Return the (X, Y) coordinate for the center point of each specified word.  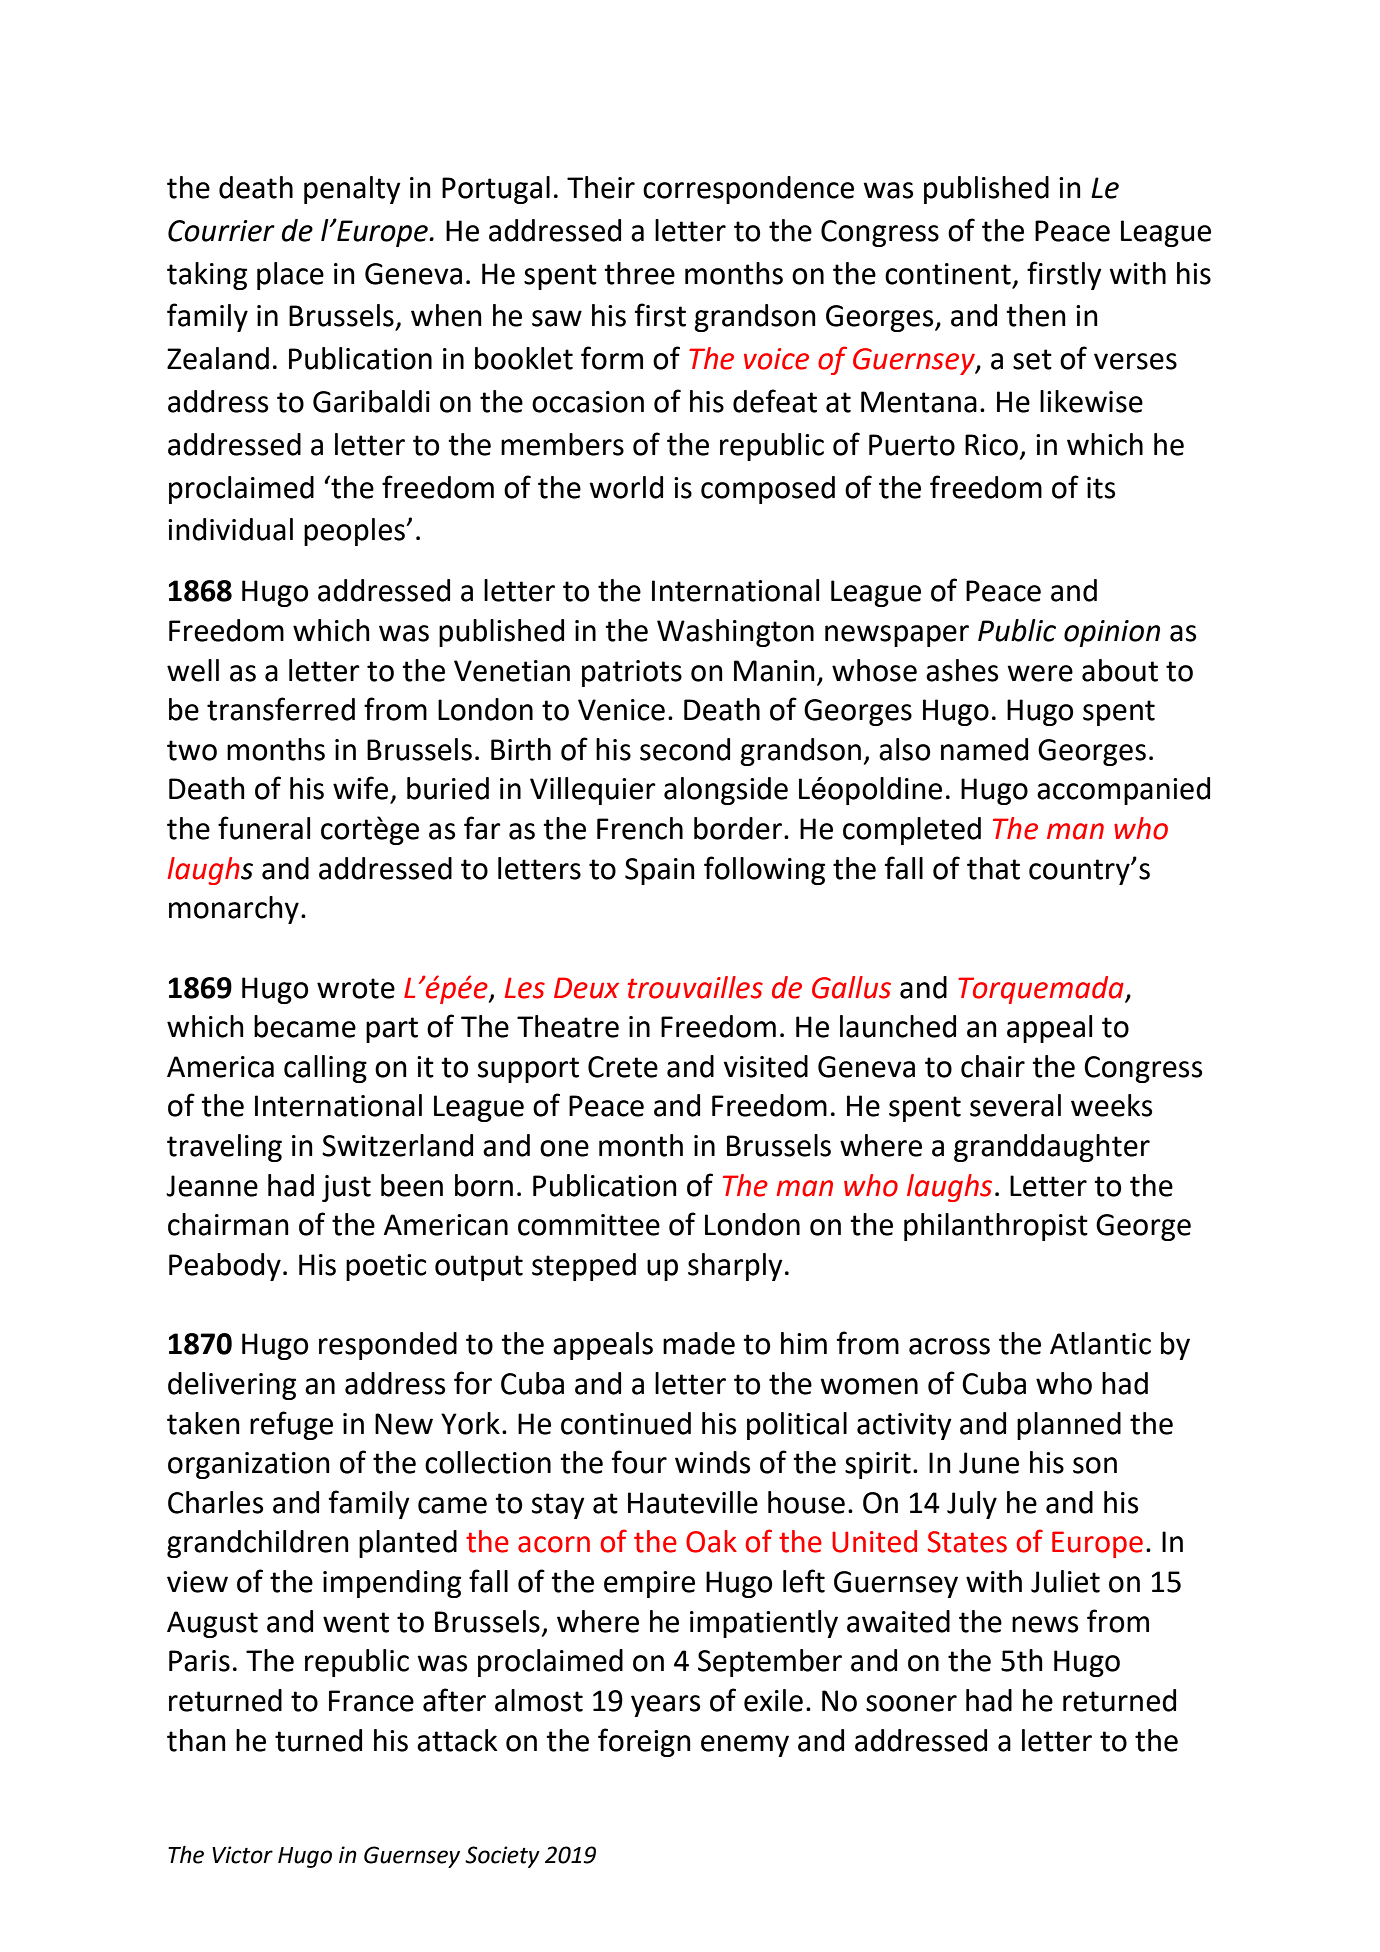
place (290, 276)
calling (325, 1069)
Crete (623, 1067)
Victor (242, 1855)
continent (948, 274)
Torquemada (1042, 990)
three (639, 273)
